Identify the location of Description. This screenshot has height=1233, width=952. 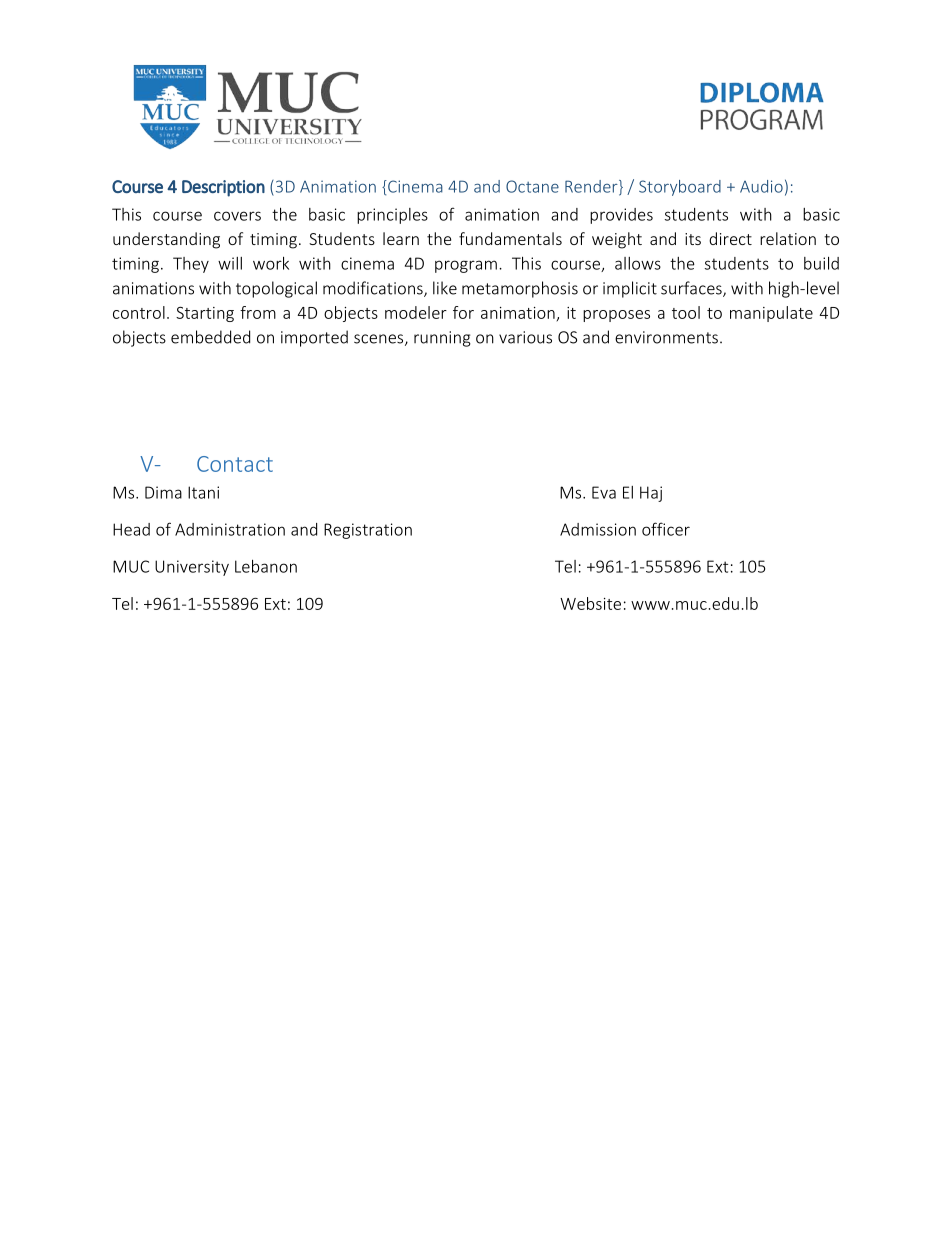
(223, 188).
